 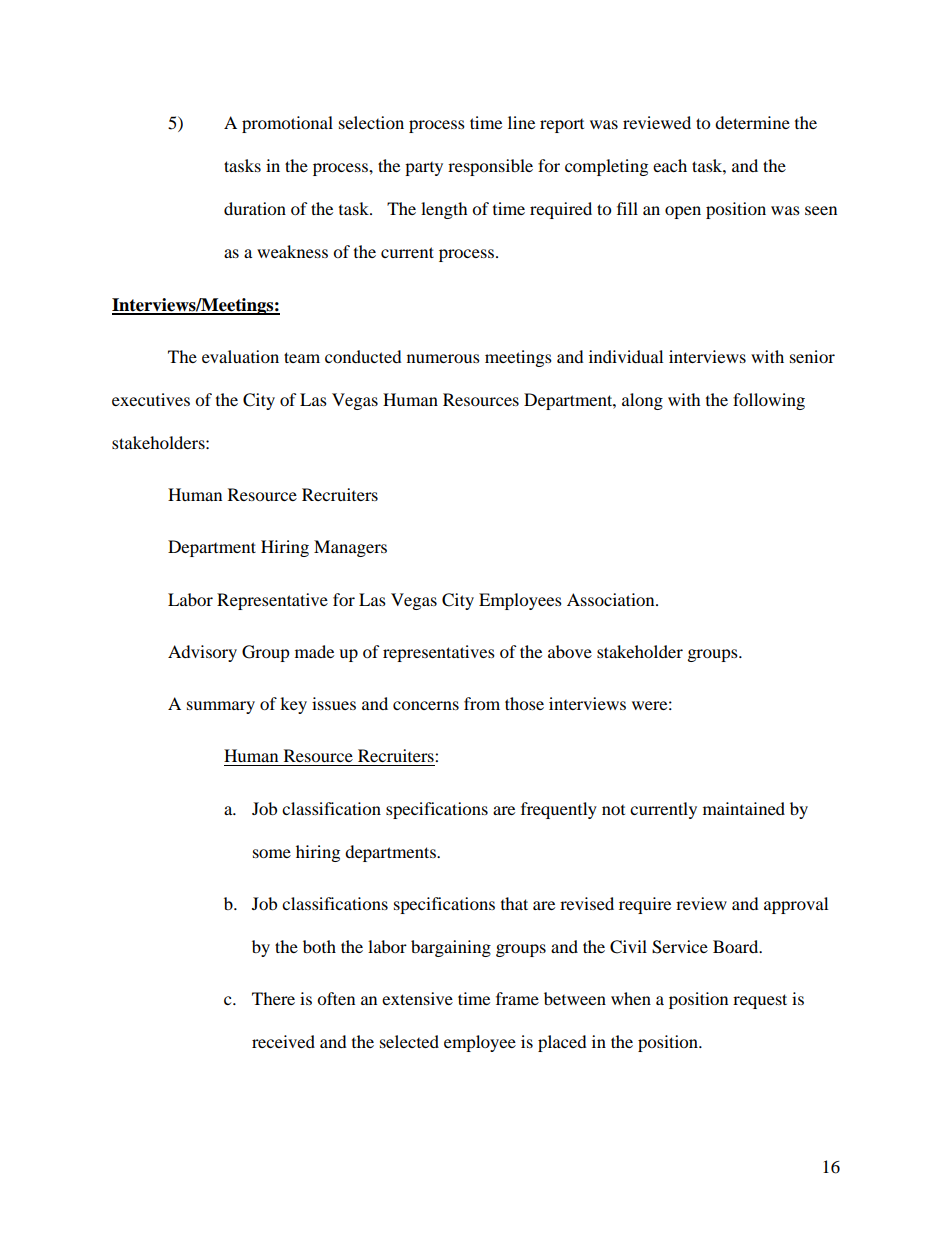 I want to click on promotional, so click(x=287, y=124).
